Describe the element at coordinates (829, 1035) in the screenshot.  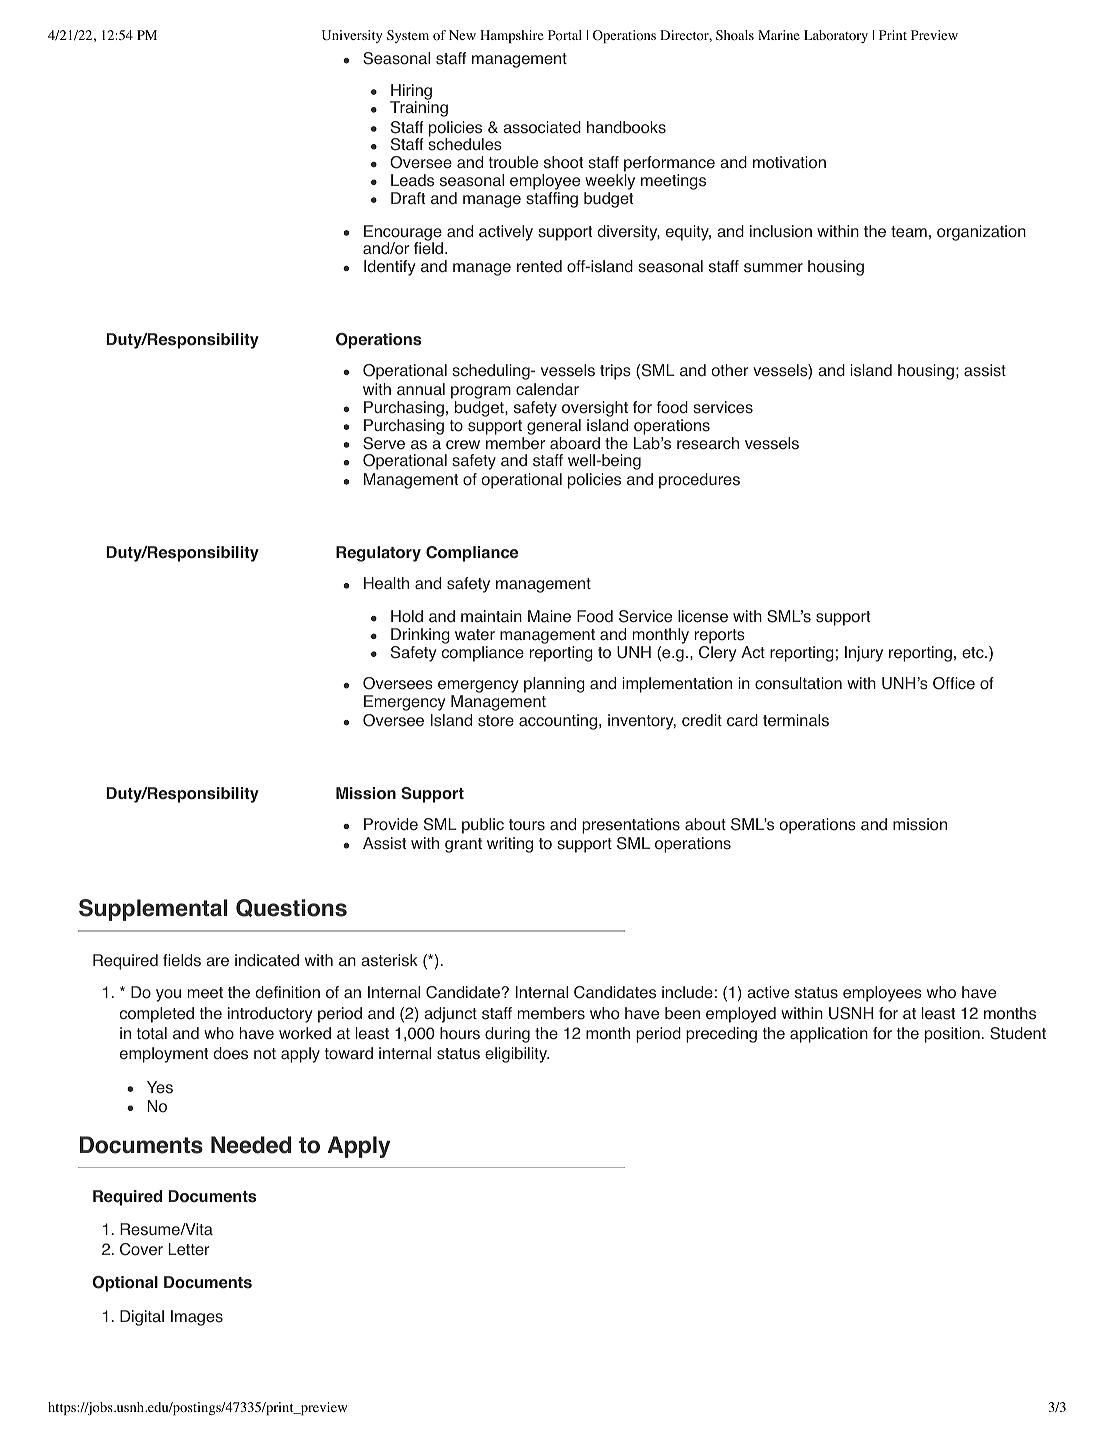
I see `application` at that location.
